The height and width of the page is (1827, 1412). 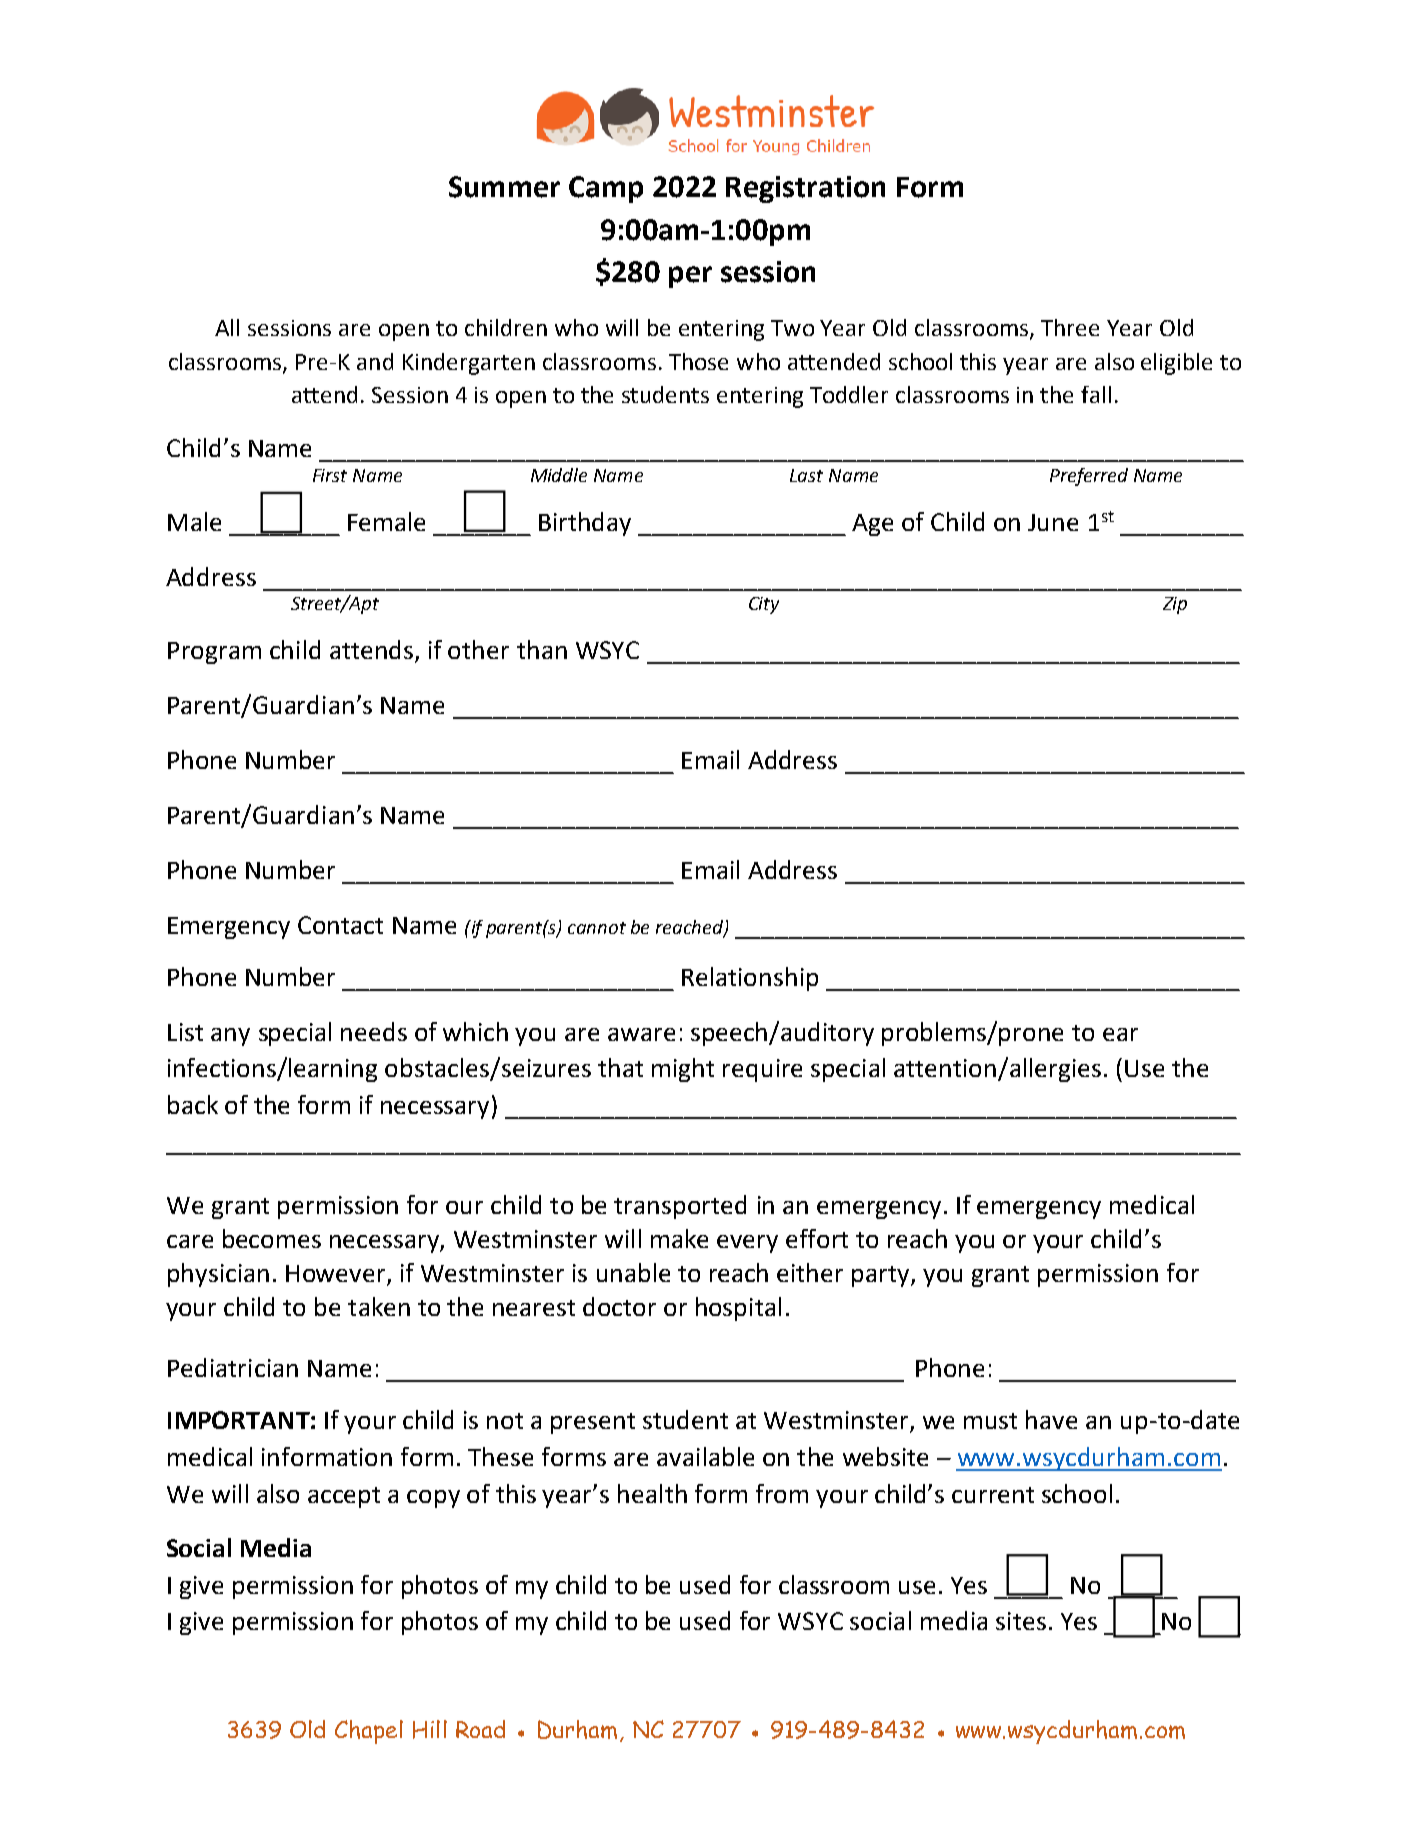 I want to click on party, so click(x=882, y=1276).
